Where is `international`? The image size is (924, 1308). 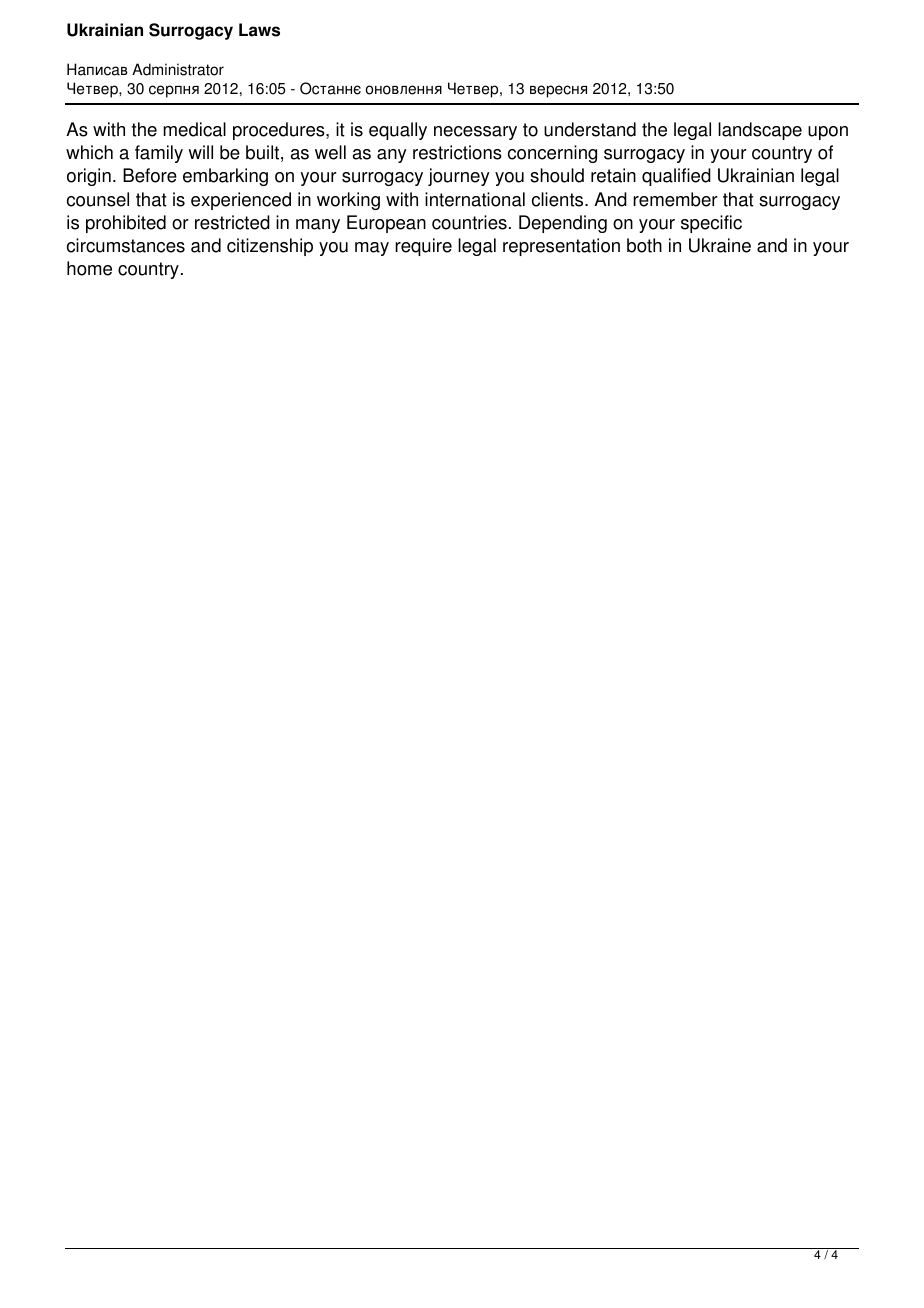 international is located at coordinates (475, 199).
